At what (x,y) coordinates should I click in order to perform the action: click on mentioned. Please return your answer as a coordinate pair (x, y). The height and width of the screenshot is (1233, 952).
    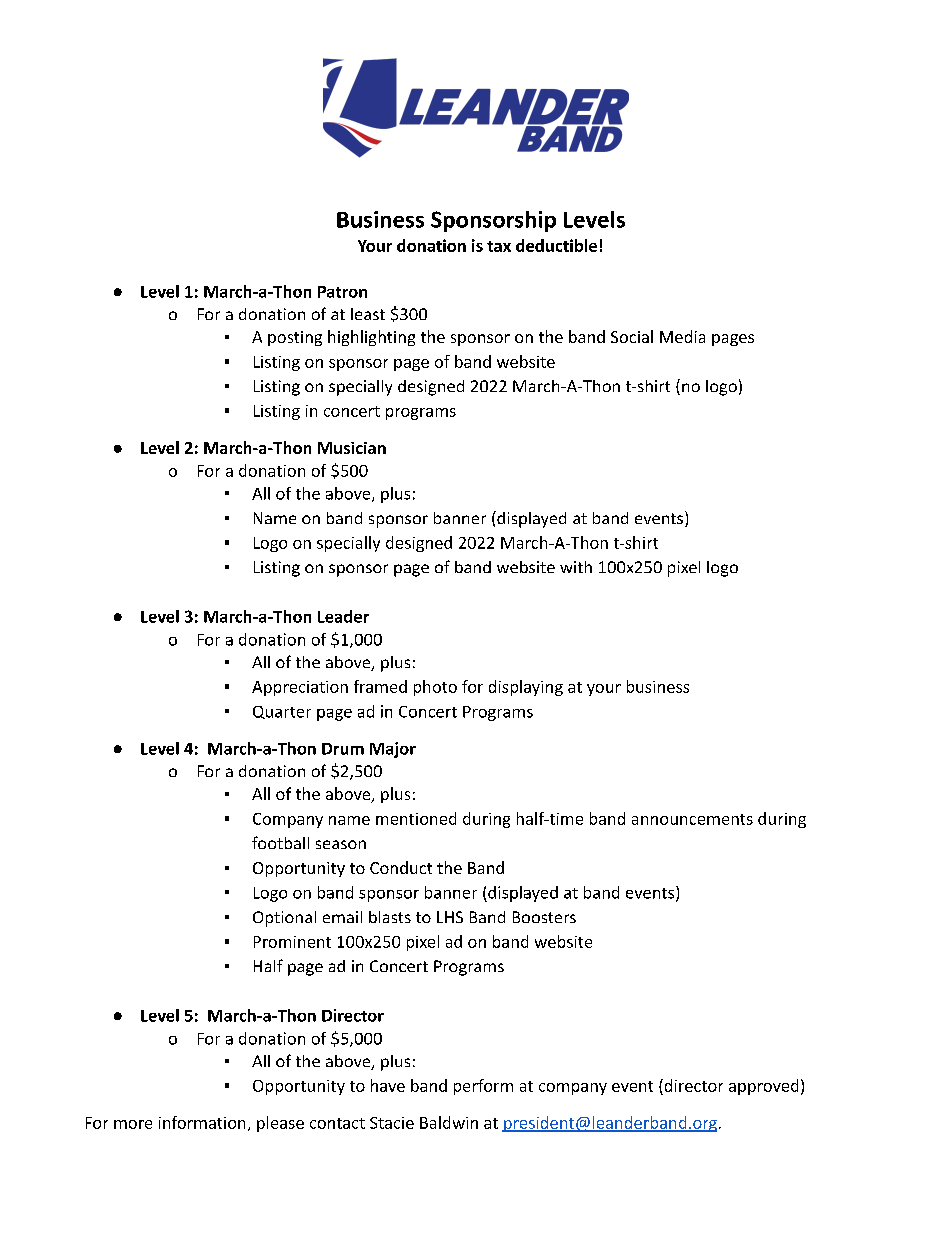
    Looking at the image, I should click on (416, 818).
